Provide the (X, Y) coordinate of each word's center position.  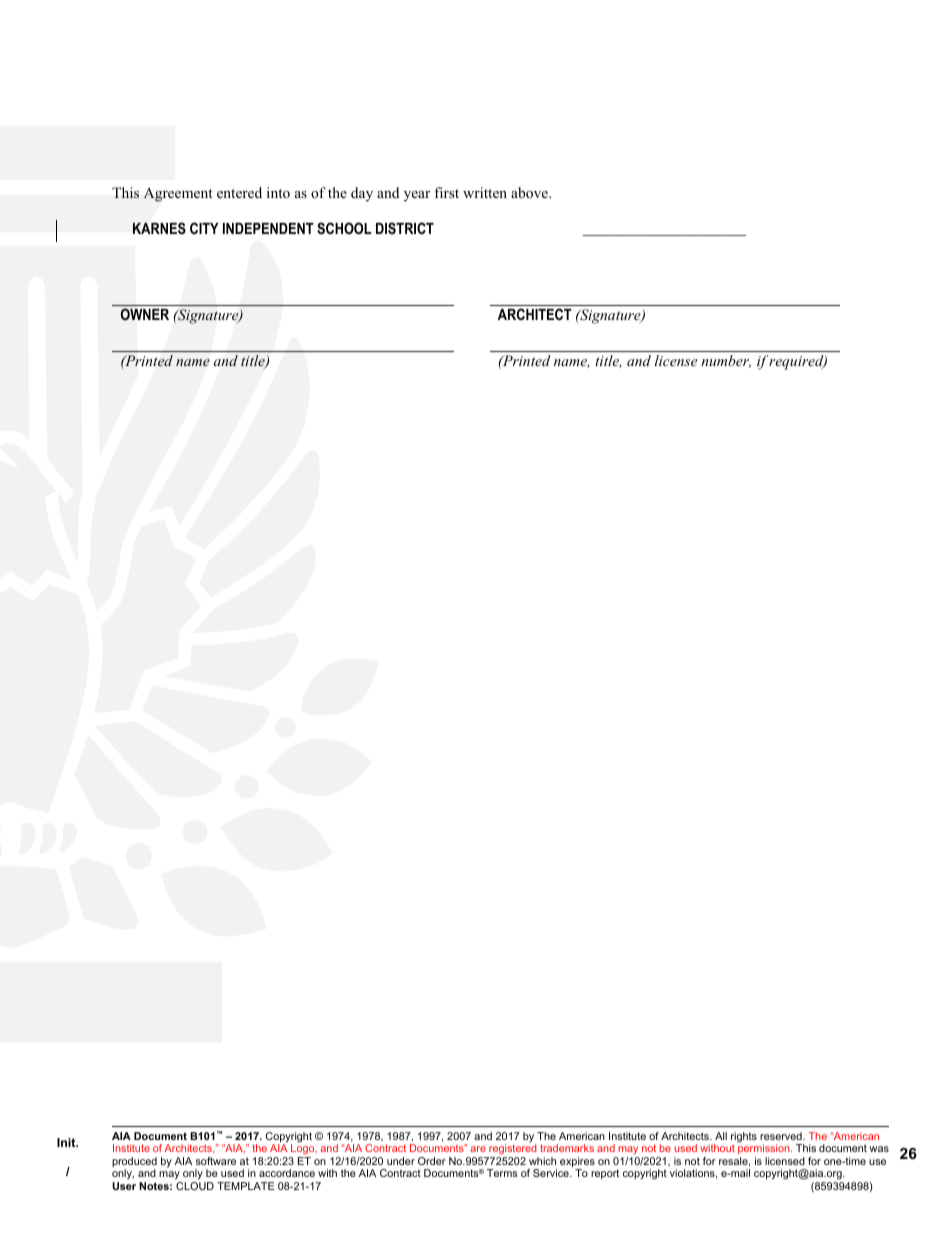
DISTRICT (405, 228)
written (485, 192)
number (726, 361)
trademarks (567, 1148)
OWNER (145, 314)
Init (67, 1142)
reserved (782, 1136)
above (530, 193)
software (216, 1161)
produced (134, 1163)
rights (744, 1137)
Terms (502, 1173)
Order (432, 1161)
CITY (204, 228)
